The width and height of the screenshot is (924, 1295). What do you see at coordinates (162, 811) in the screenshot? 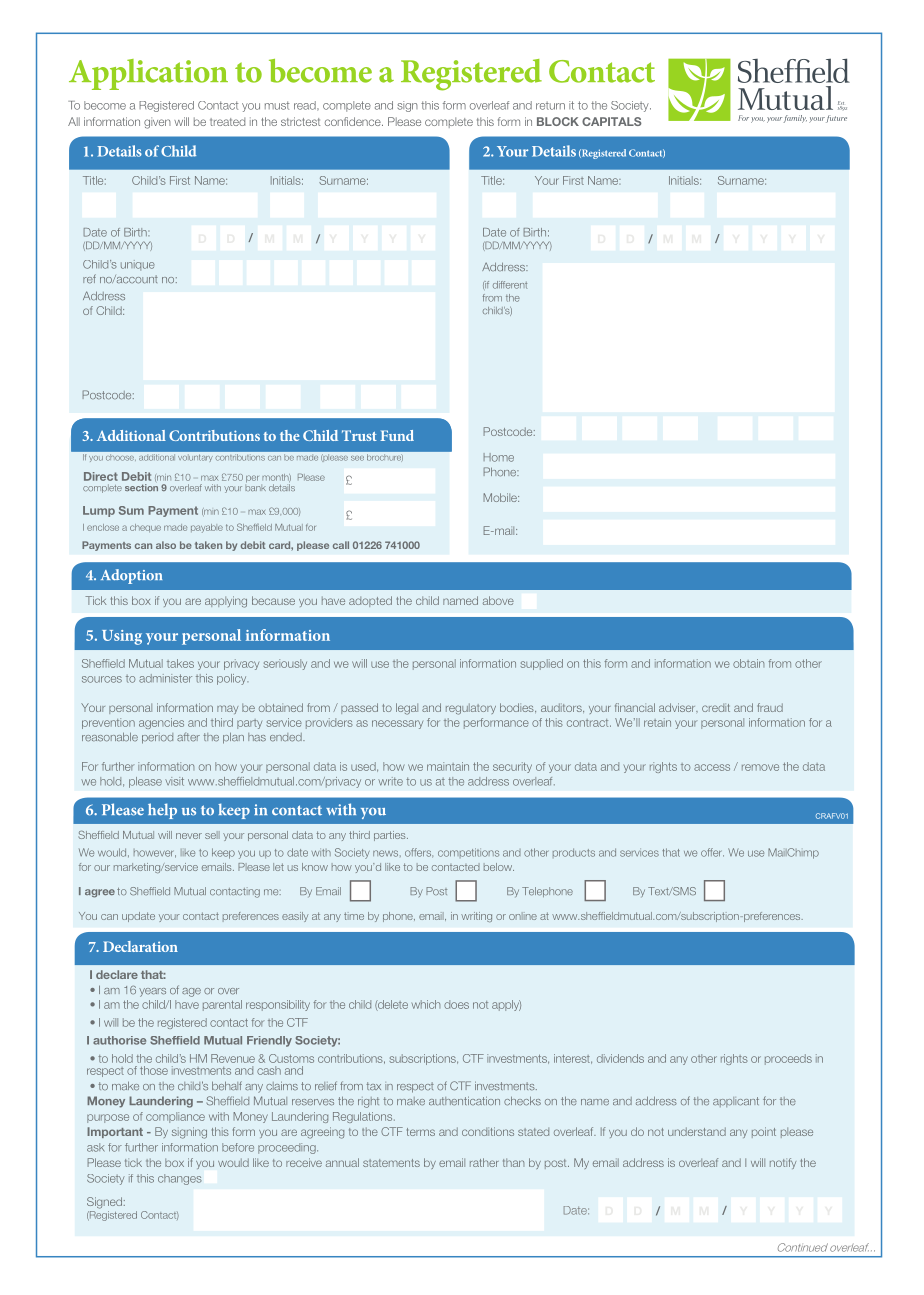
I see `help` at bounding box center [162, 811].
